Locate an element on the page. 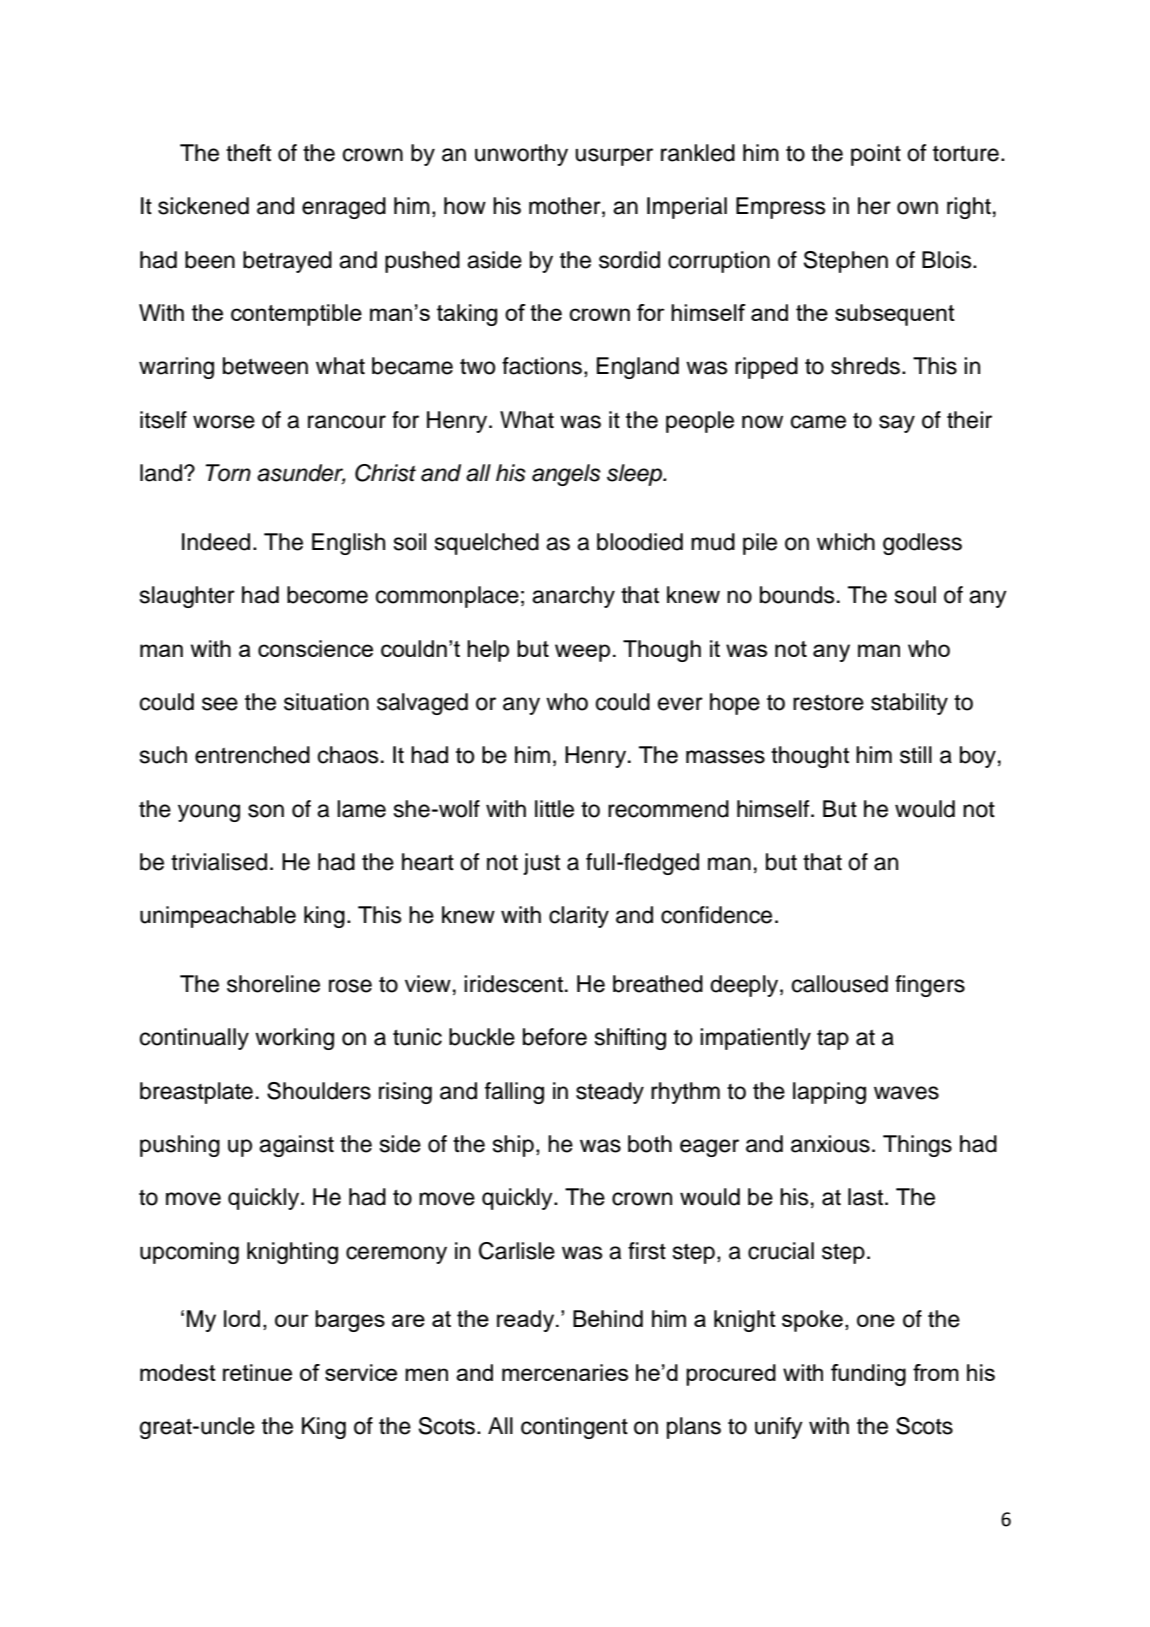 Image resolution: width=1150 pixels, height=1627 pixels. angels is located at coordinates (566, 475).
